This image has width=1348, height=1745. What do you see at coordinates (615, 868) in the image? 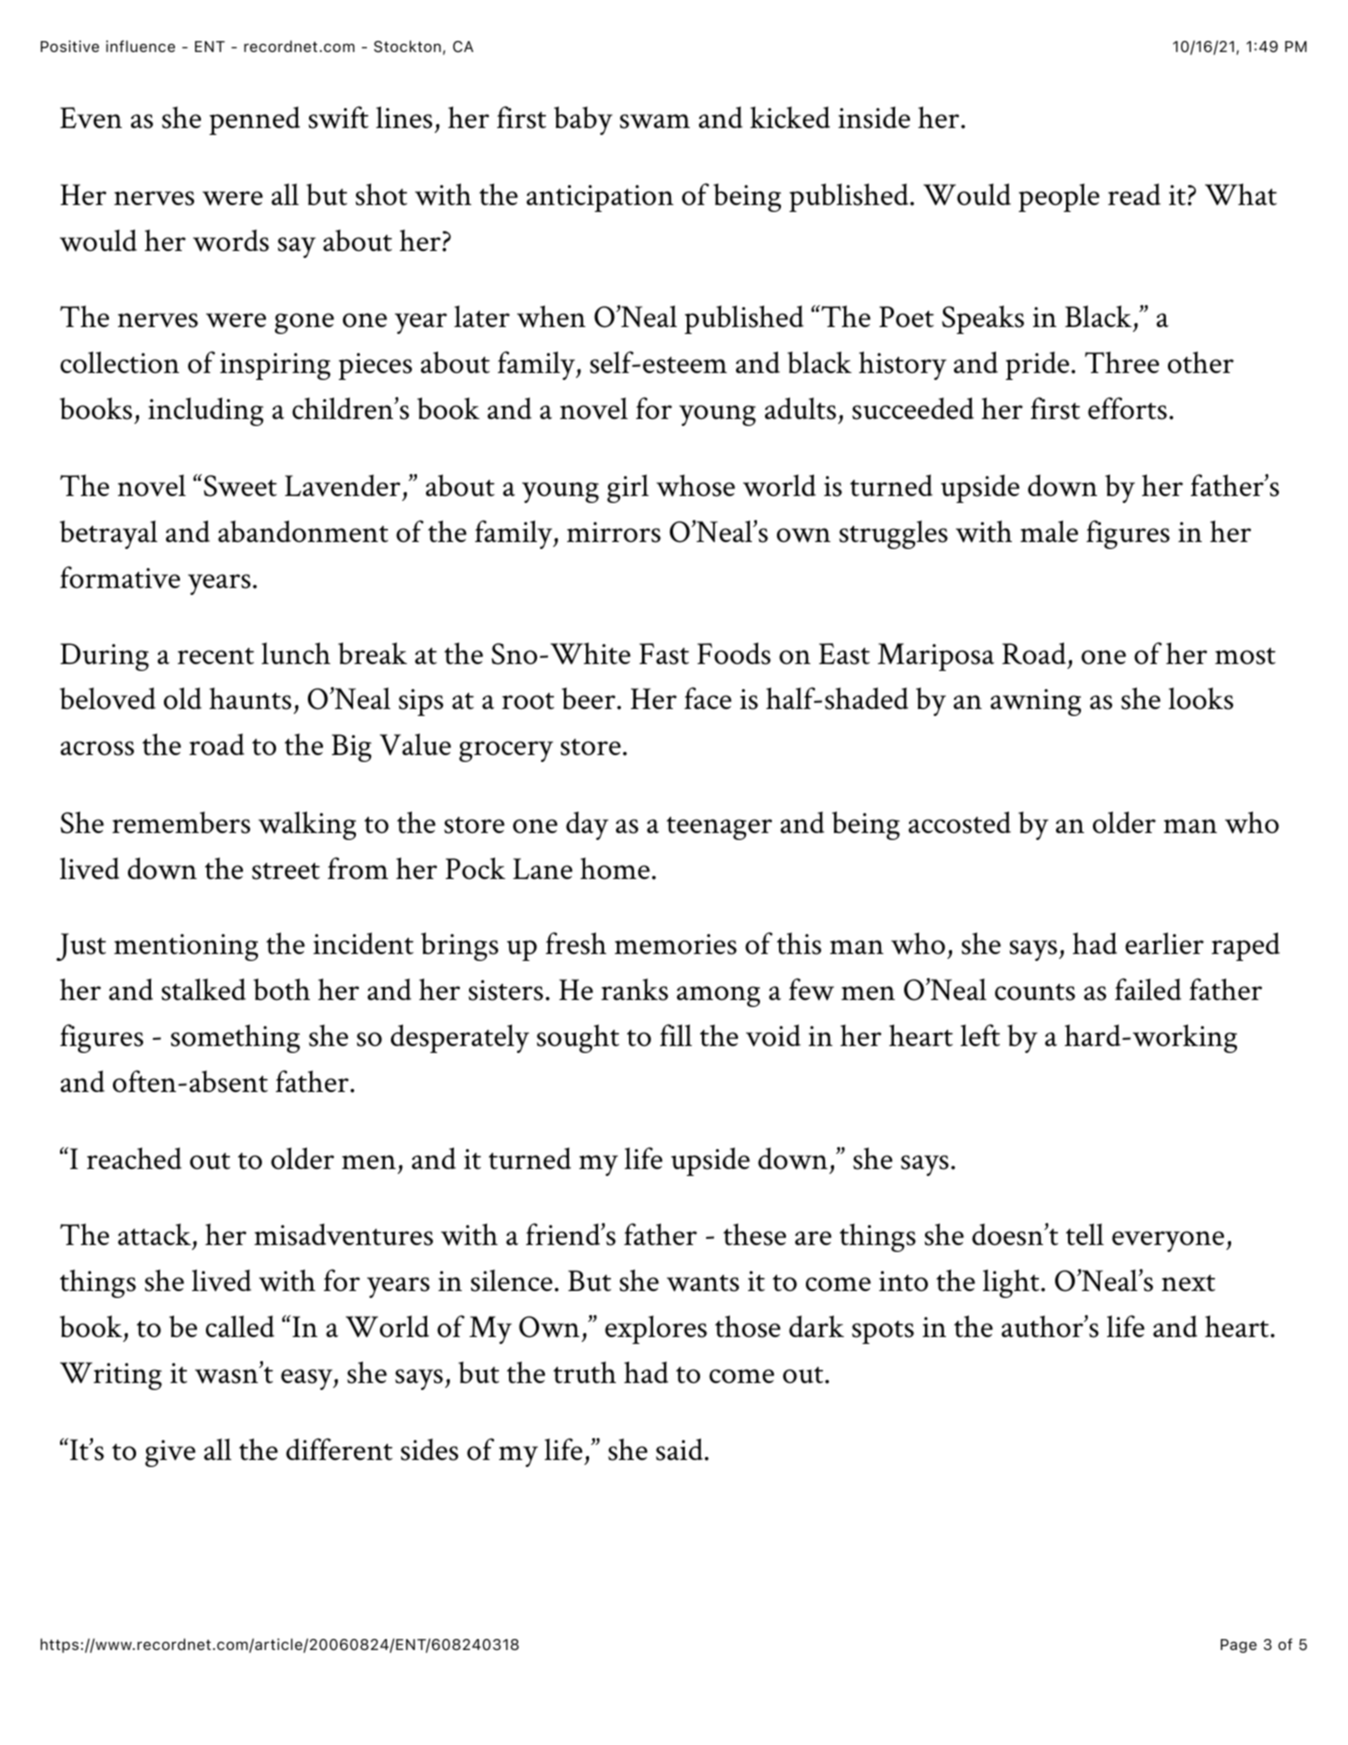
I see `home` at bounding box center [615, 868].
